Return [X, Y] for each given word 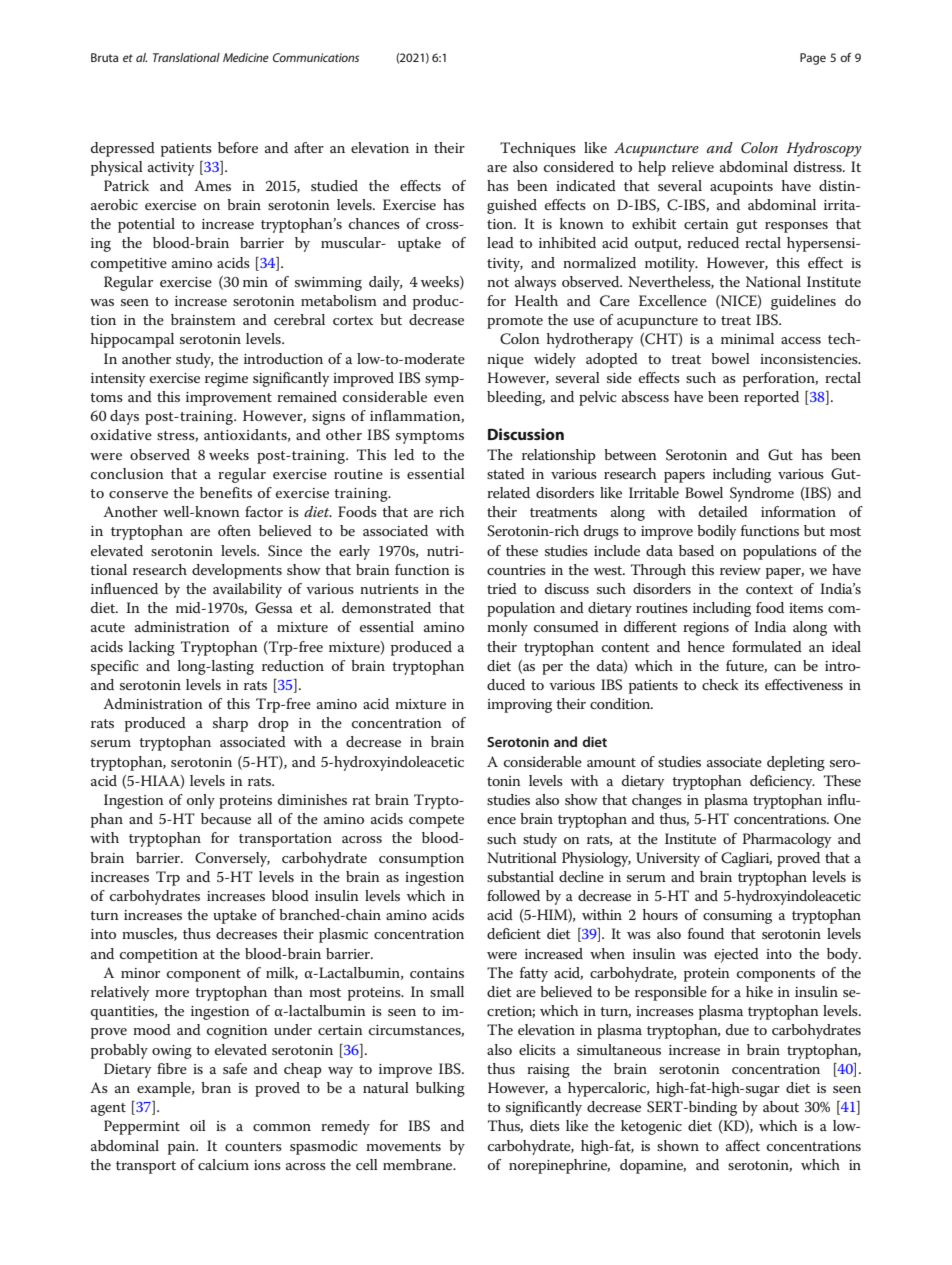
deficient [514, 933]
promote [515, 322]
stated [506, 473]
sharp [230, 724]
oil [198, 1125]
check [720, 684]
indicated [586, 185]
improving [519, 706]
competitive [129, 265]
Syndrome [762, 494]
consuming [737, 917]
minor [140, 973]
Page [813, 59]
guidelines [803, 302]
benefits [226, 492]
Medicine [246, 57]
